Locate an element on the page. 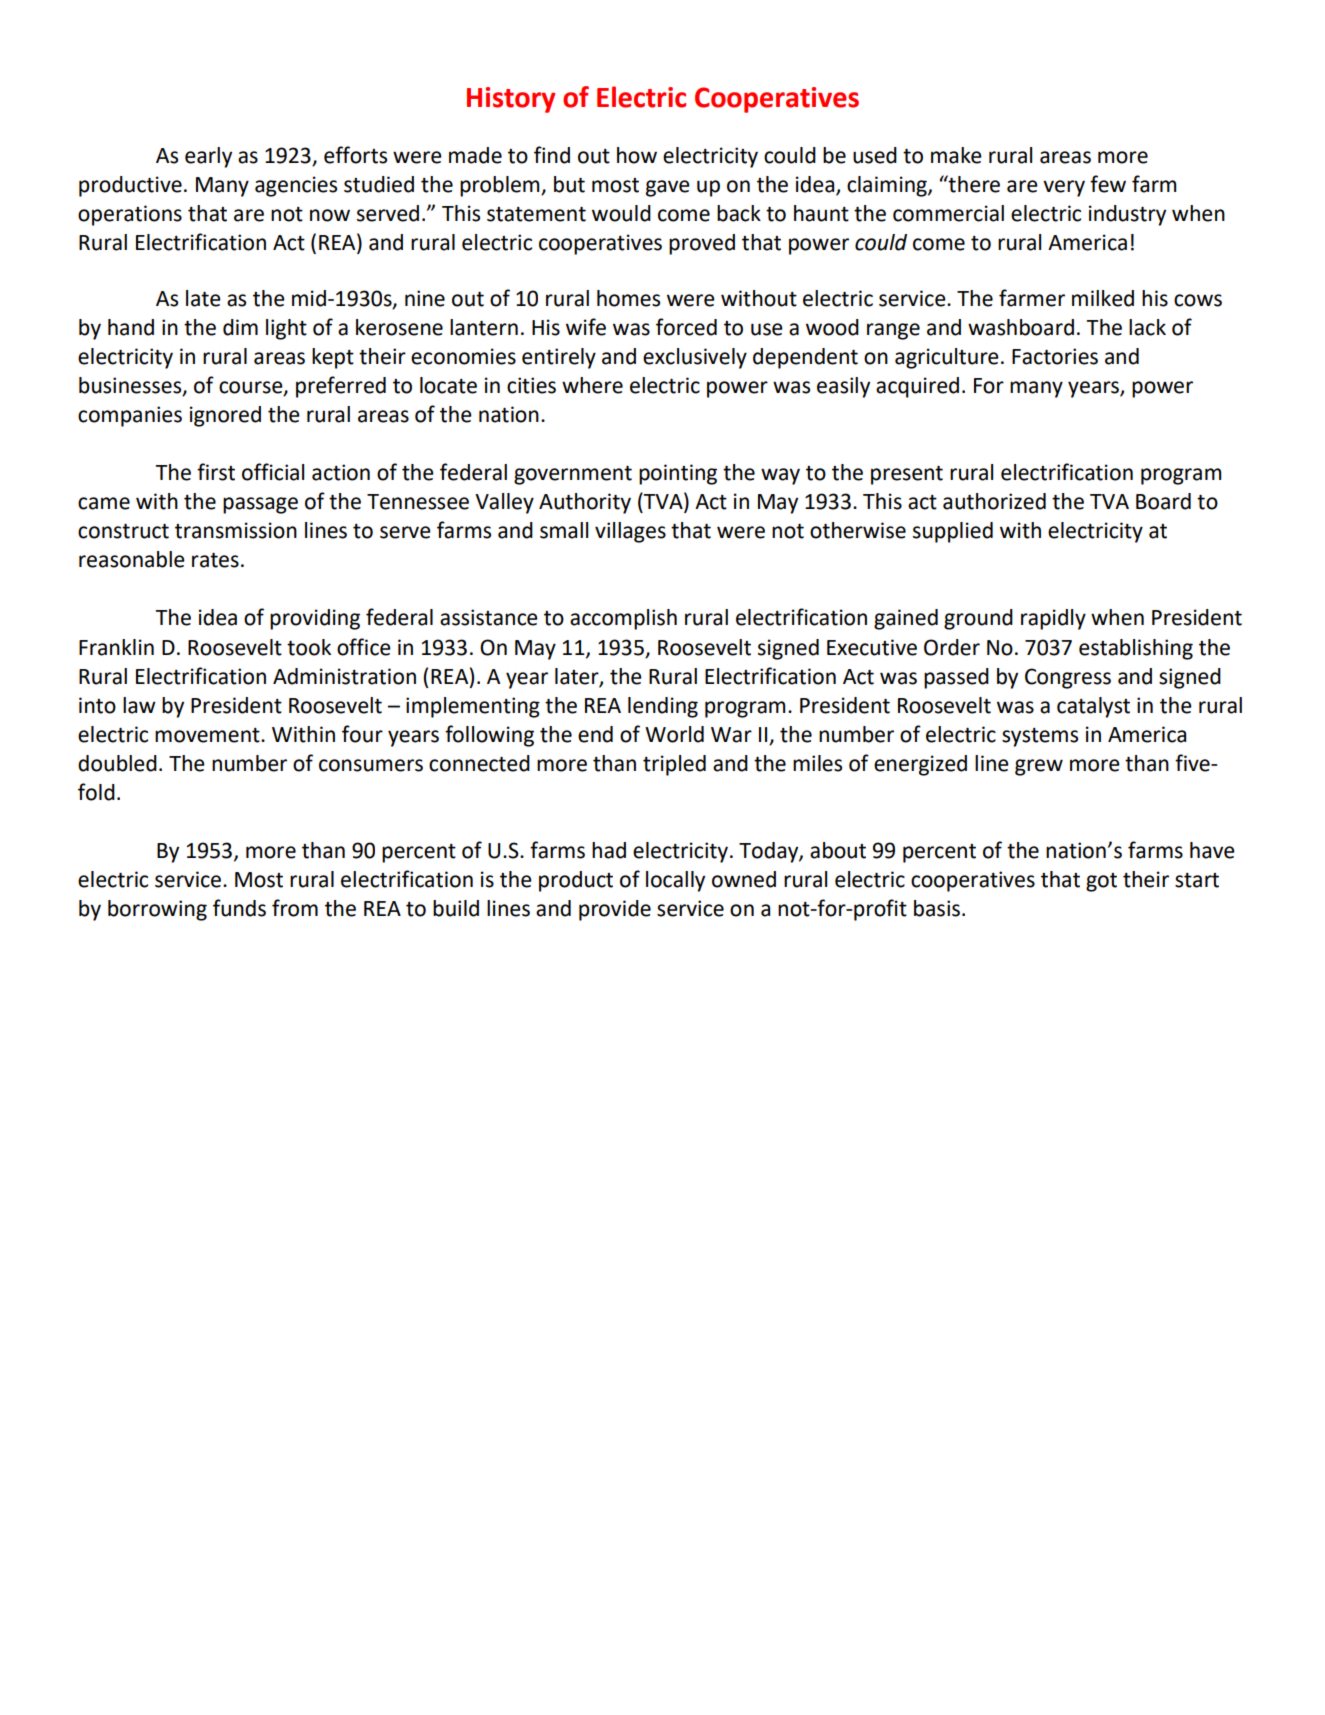 The height and width of the image is (1715, 1325). milked is located at coordinates (1103, 298).
